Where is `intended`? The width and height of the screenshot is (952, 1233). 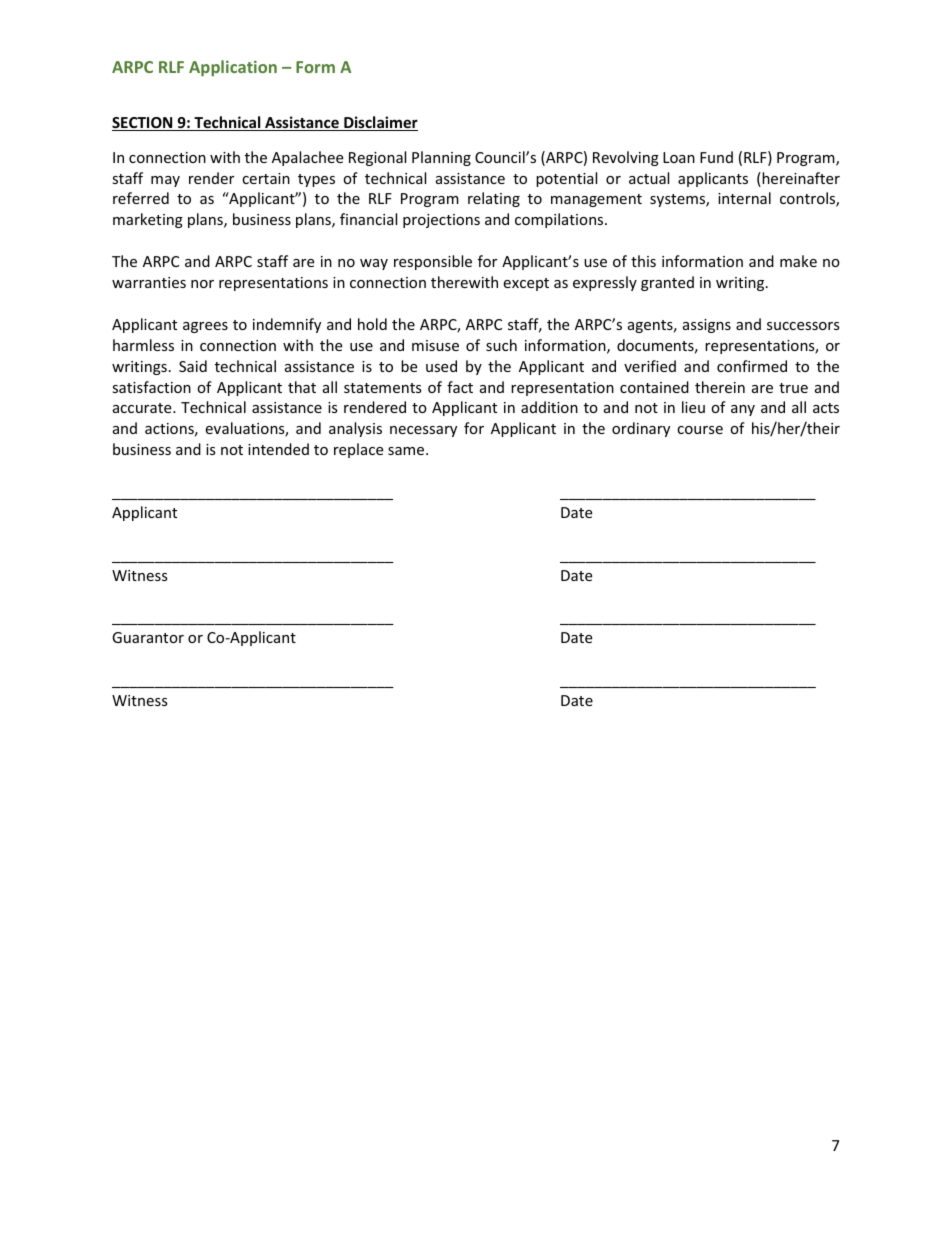
intended is located at coordinates (278, 449).
